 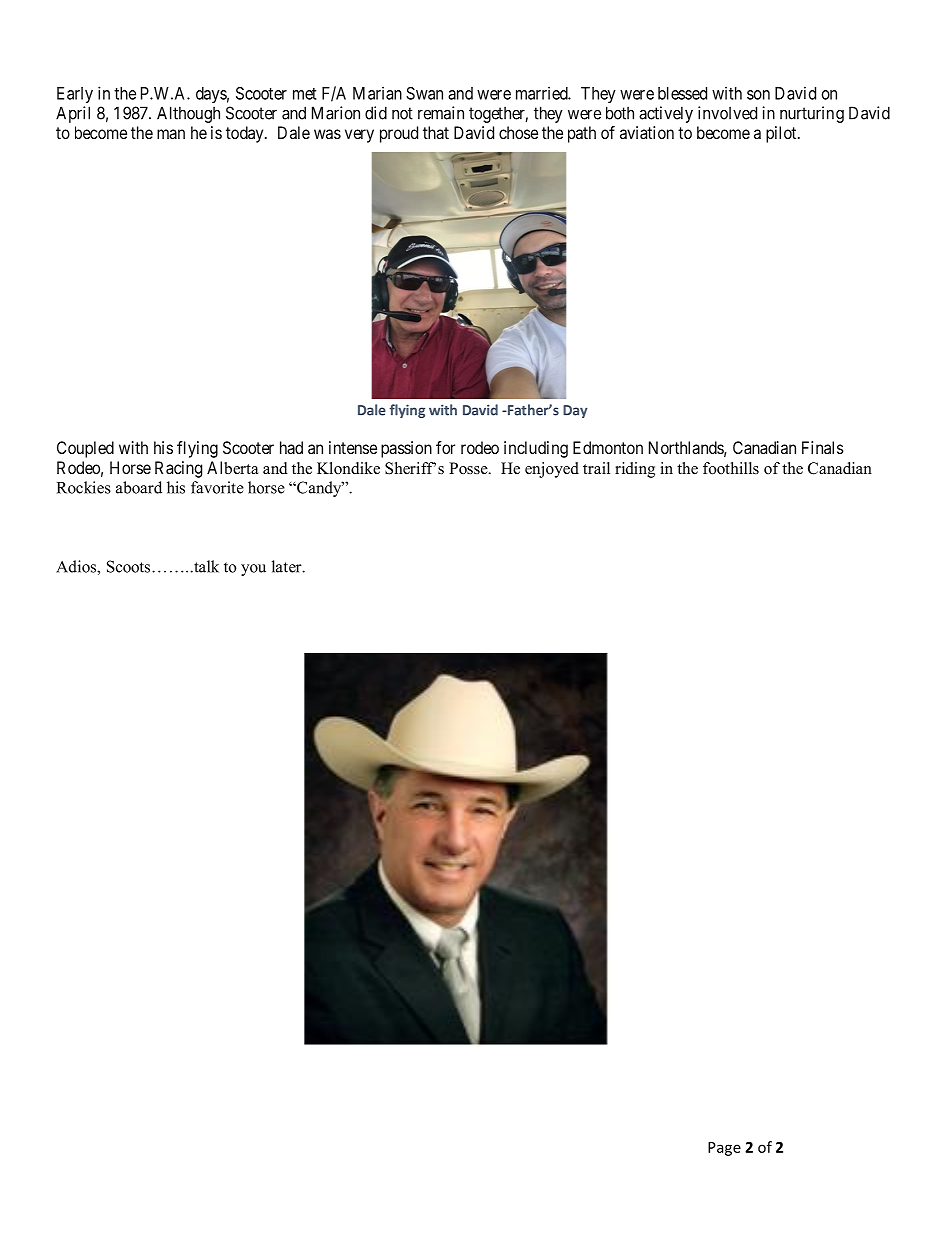 I want to click on you, so click(x=253, y=570).
